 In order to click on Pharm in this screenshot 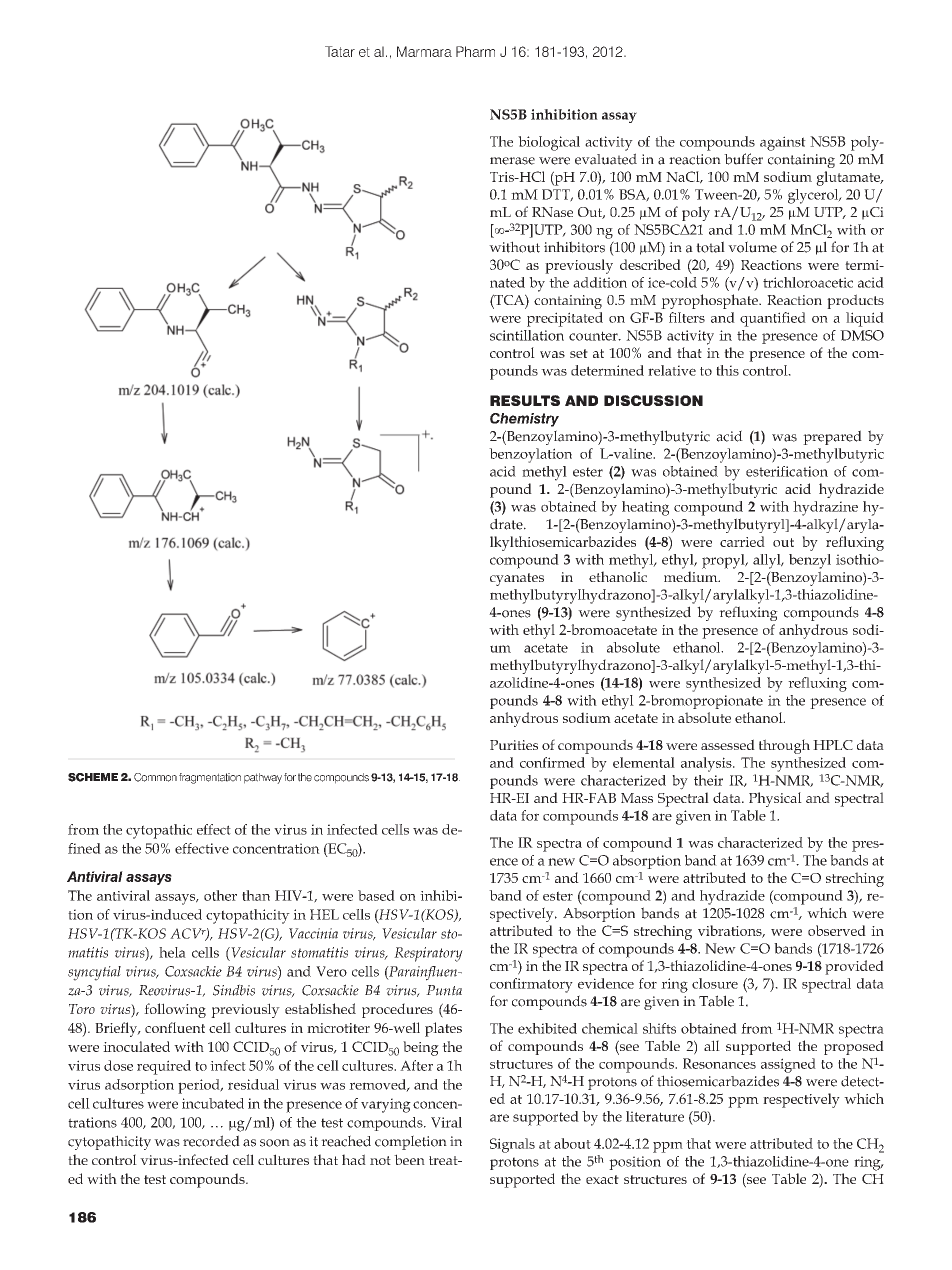, I will do `click(475, 51)`.
